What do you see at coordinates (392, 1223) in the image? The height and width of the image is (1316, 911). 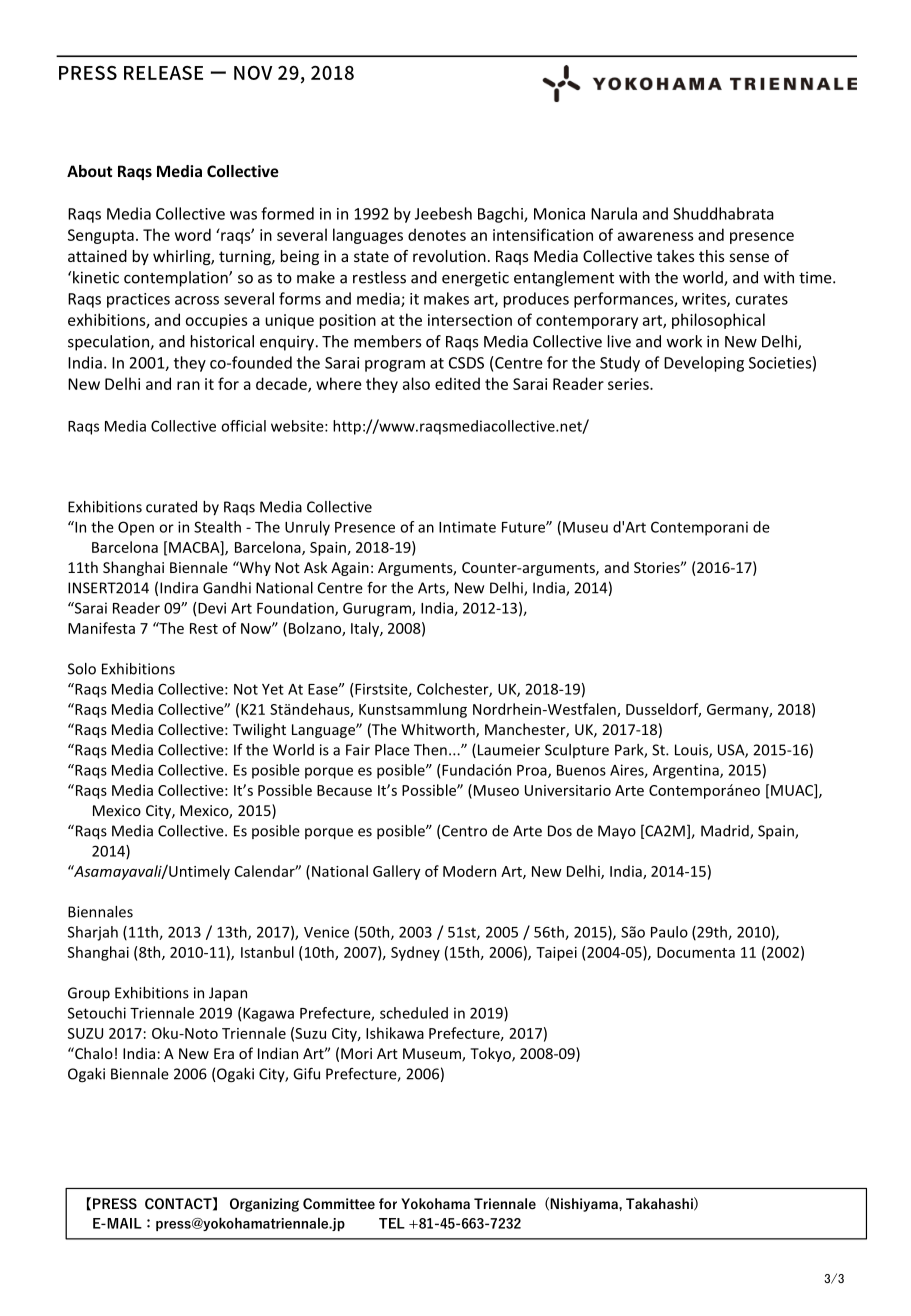 I see `TEL` at bounding box center [392, 1223].
